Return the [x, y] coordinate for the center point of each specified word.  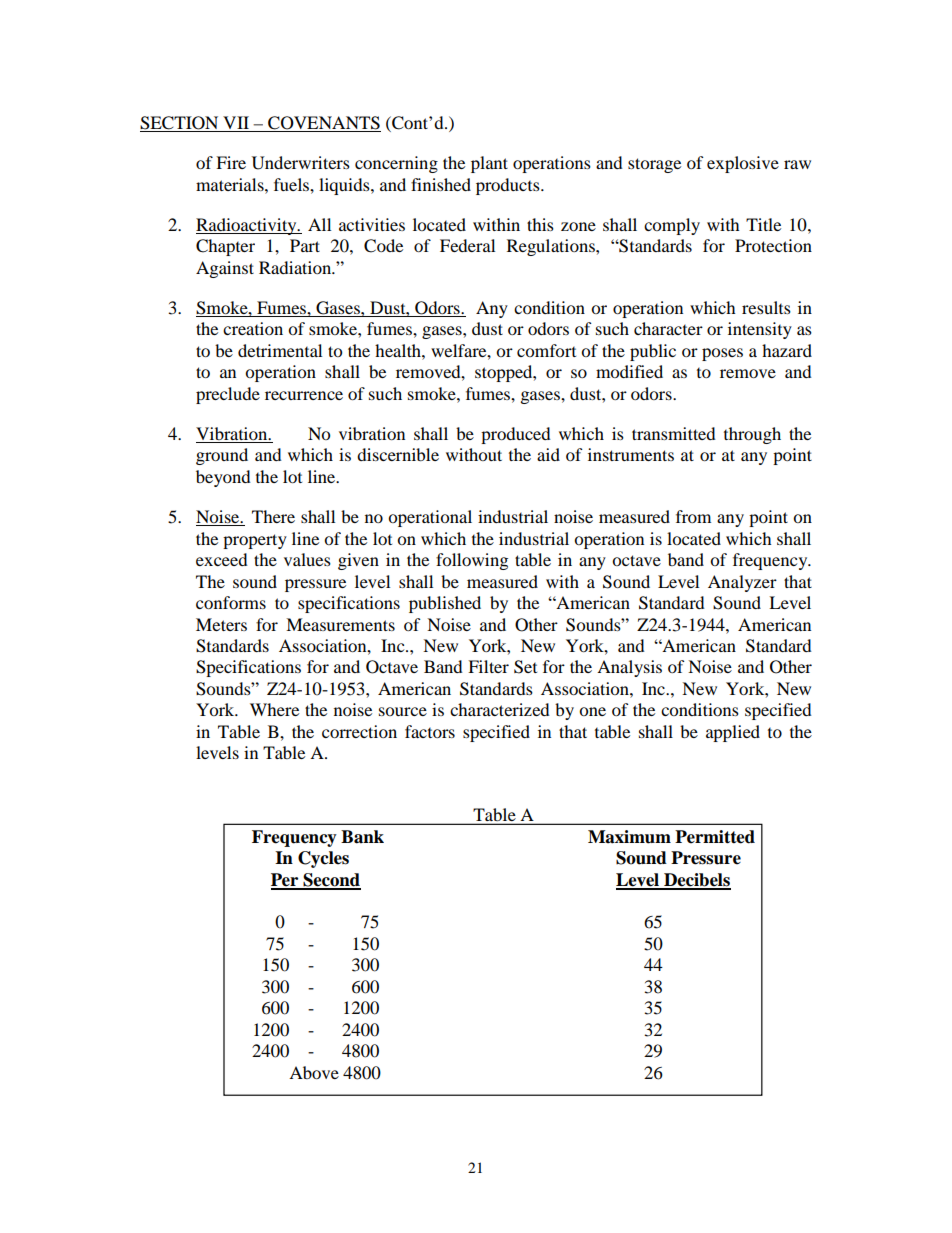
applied [733, 733]
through [752, 435]
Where [274, 709]
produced [516, 435]
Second [331, 881]
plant [489, 164]
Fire [231, 162]
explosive [743, 164]
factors [430, 731]
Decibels [696, 881]
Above [314, 1072]
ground [222, 456]
